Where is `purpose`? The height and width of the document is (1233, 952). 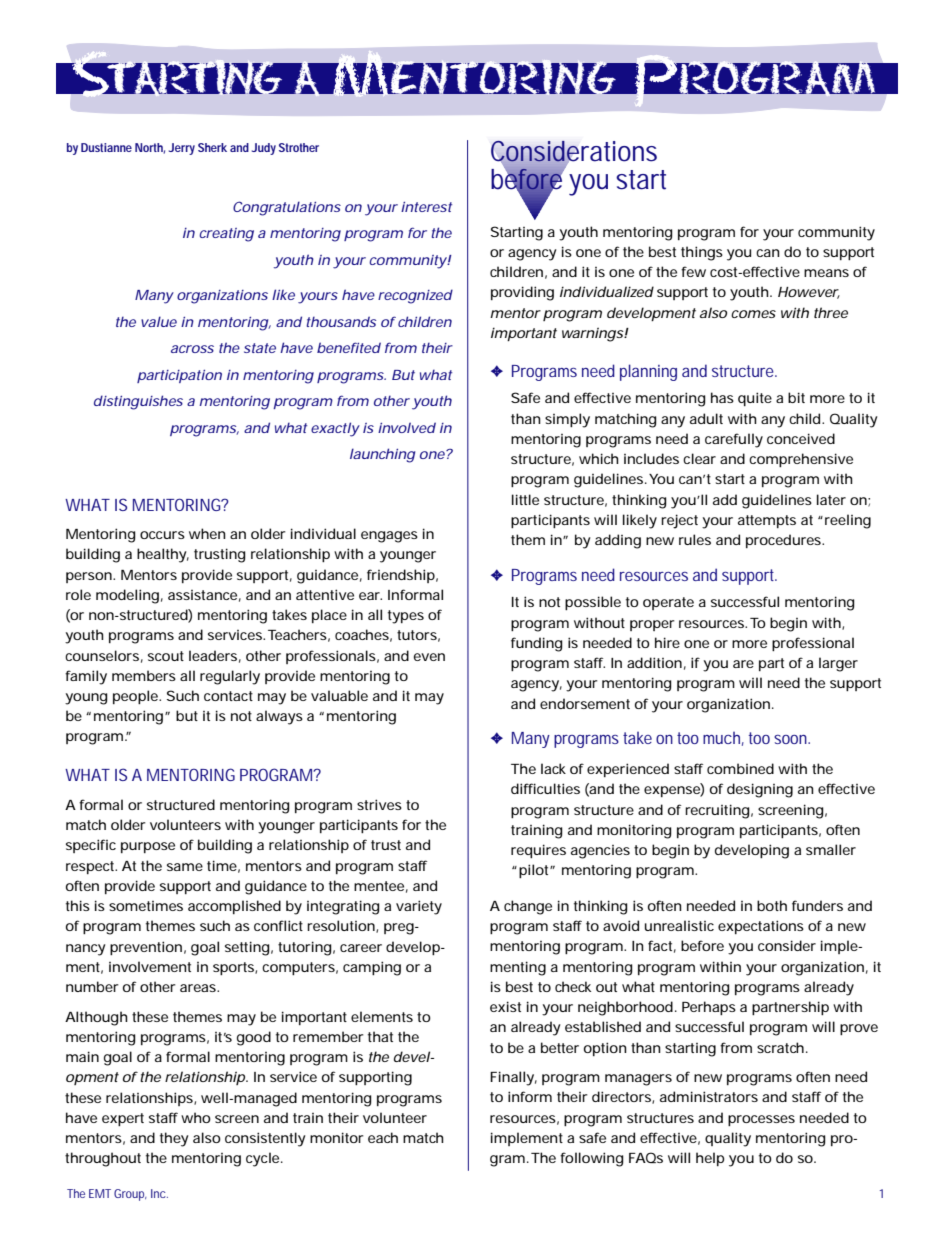
purpose is located at coordinates (148, 847).
